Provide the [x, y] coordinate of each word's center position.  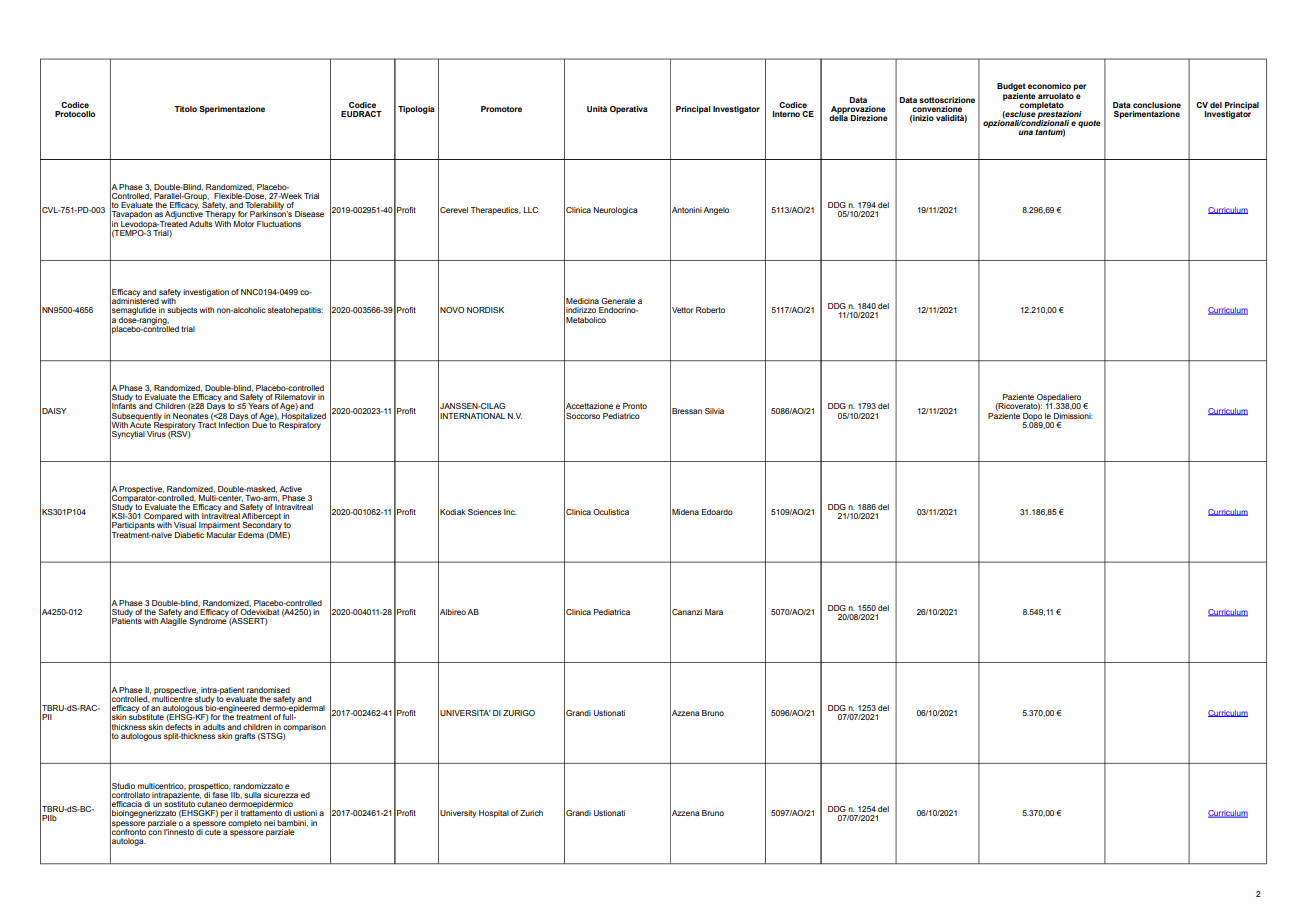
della [838, 117]
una [1026, 132]
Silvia [714, 411]
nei [269, 823]
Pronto [635, 406]
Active [290, 489]
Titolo [185, 109]
